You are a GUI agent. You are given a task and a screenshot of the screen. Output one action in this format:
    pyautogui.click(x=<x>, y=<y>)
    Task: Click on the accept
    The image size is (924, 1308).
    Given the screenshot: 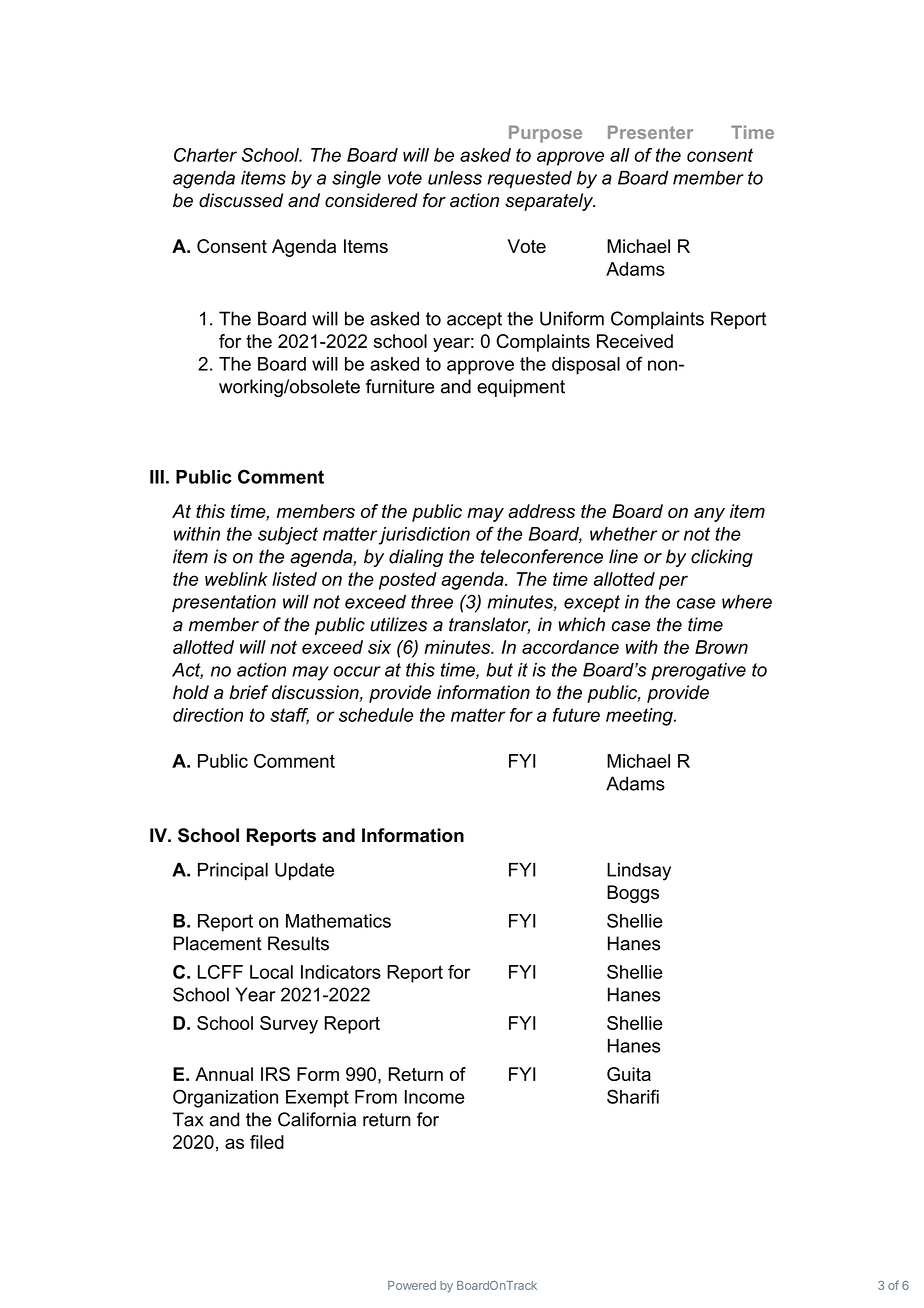 What is the action you would take?
    pyautogui.click(x=474, y=320)
